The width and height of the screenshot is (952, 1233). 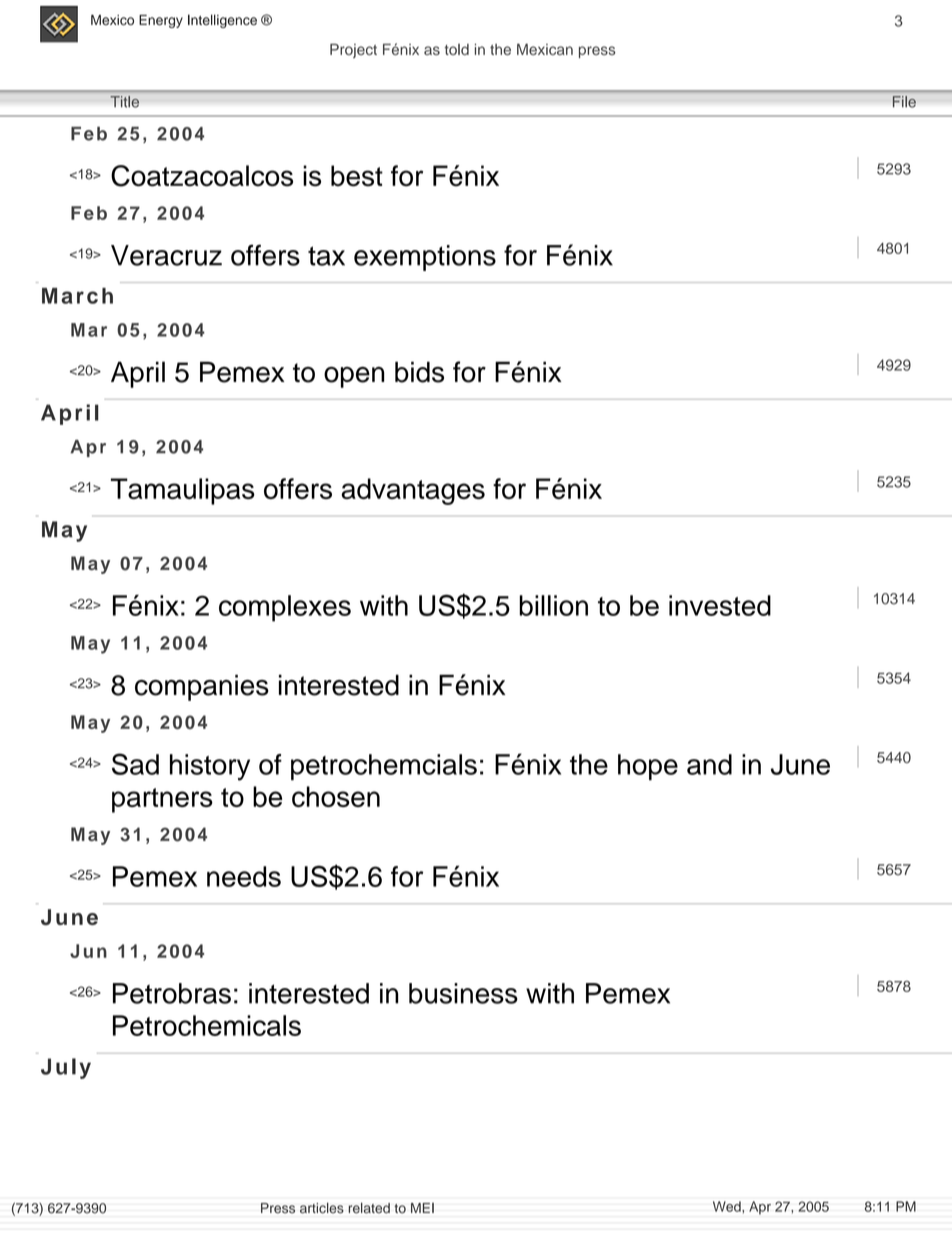 I want to click on MEI, so click(x=422, y=1208).
